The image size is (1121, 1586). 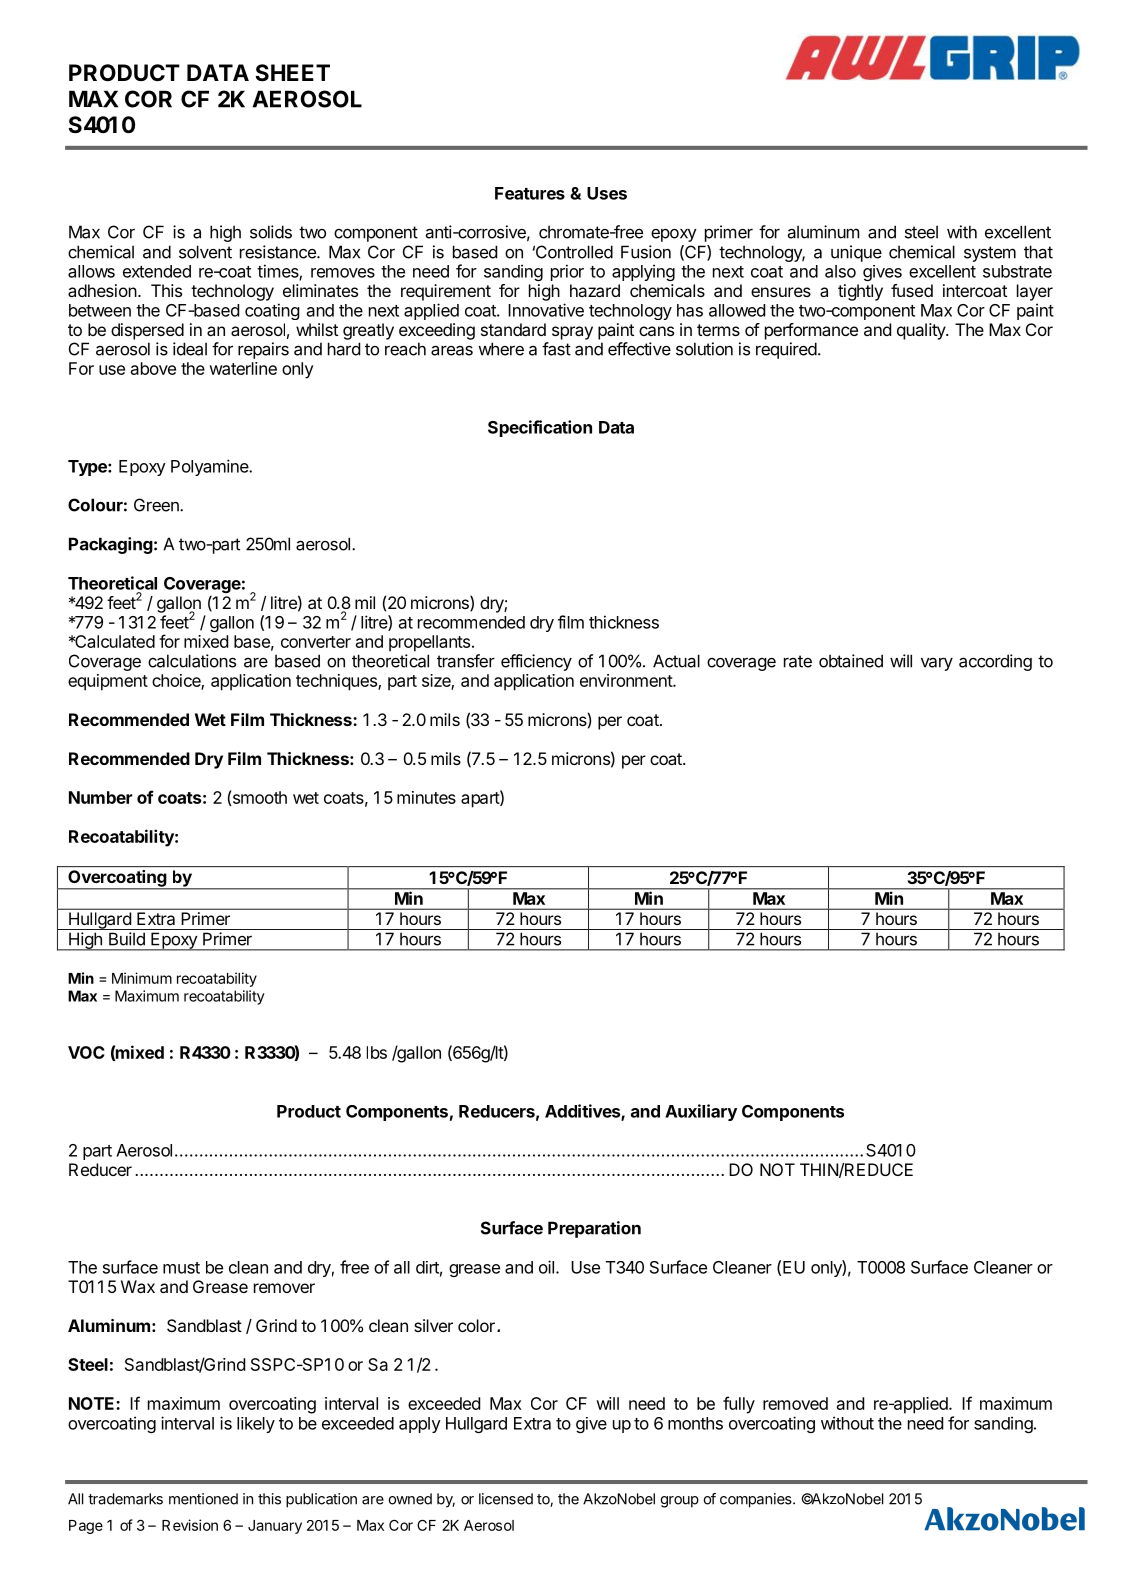 I want to click on system, so click(x=990, y=254).
